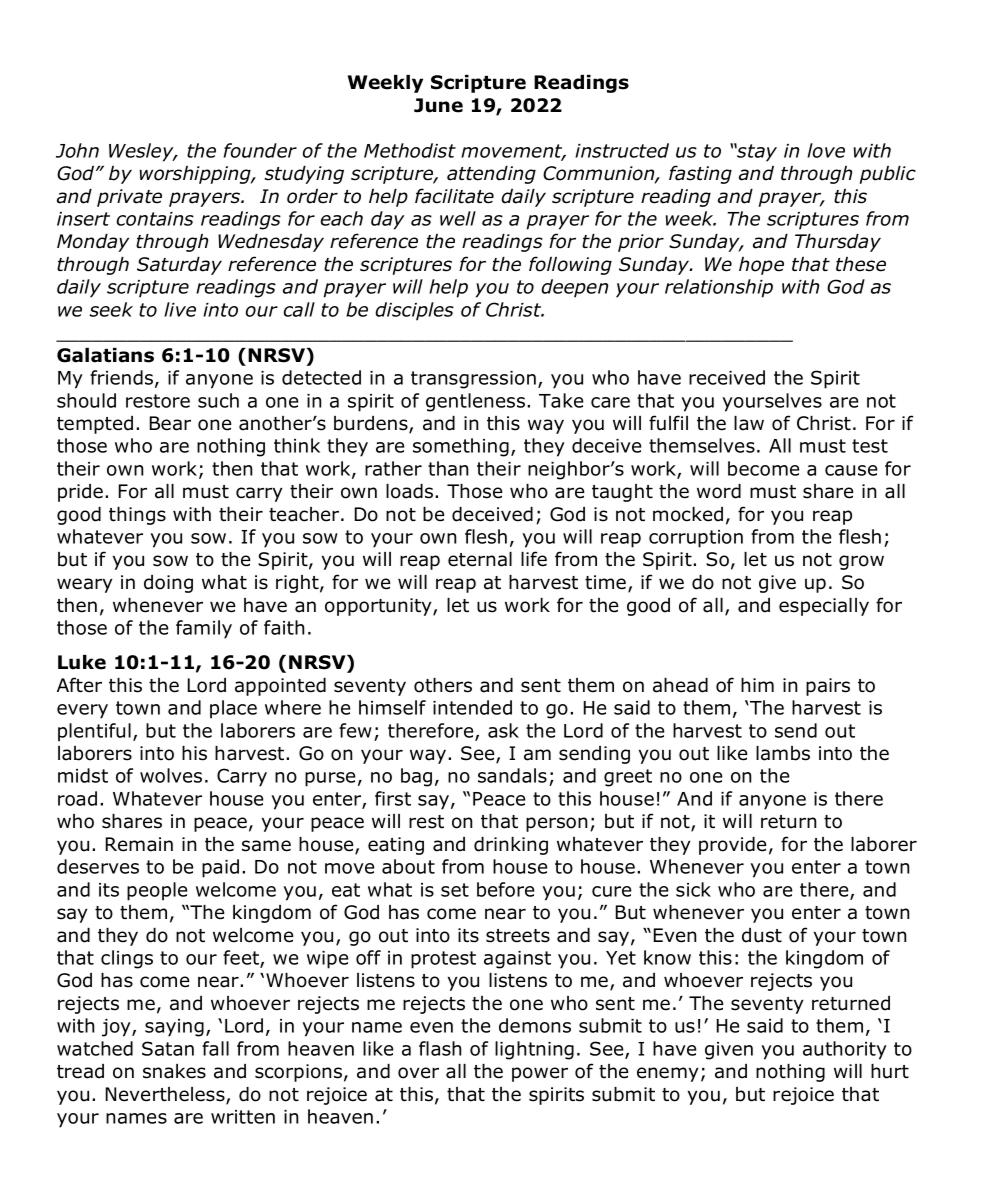 The height and width of the image is (1204, 991). I want to click on disciples, so click(414, 311).
